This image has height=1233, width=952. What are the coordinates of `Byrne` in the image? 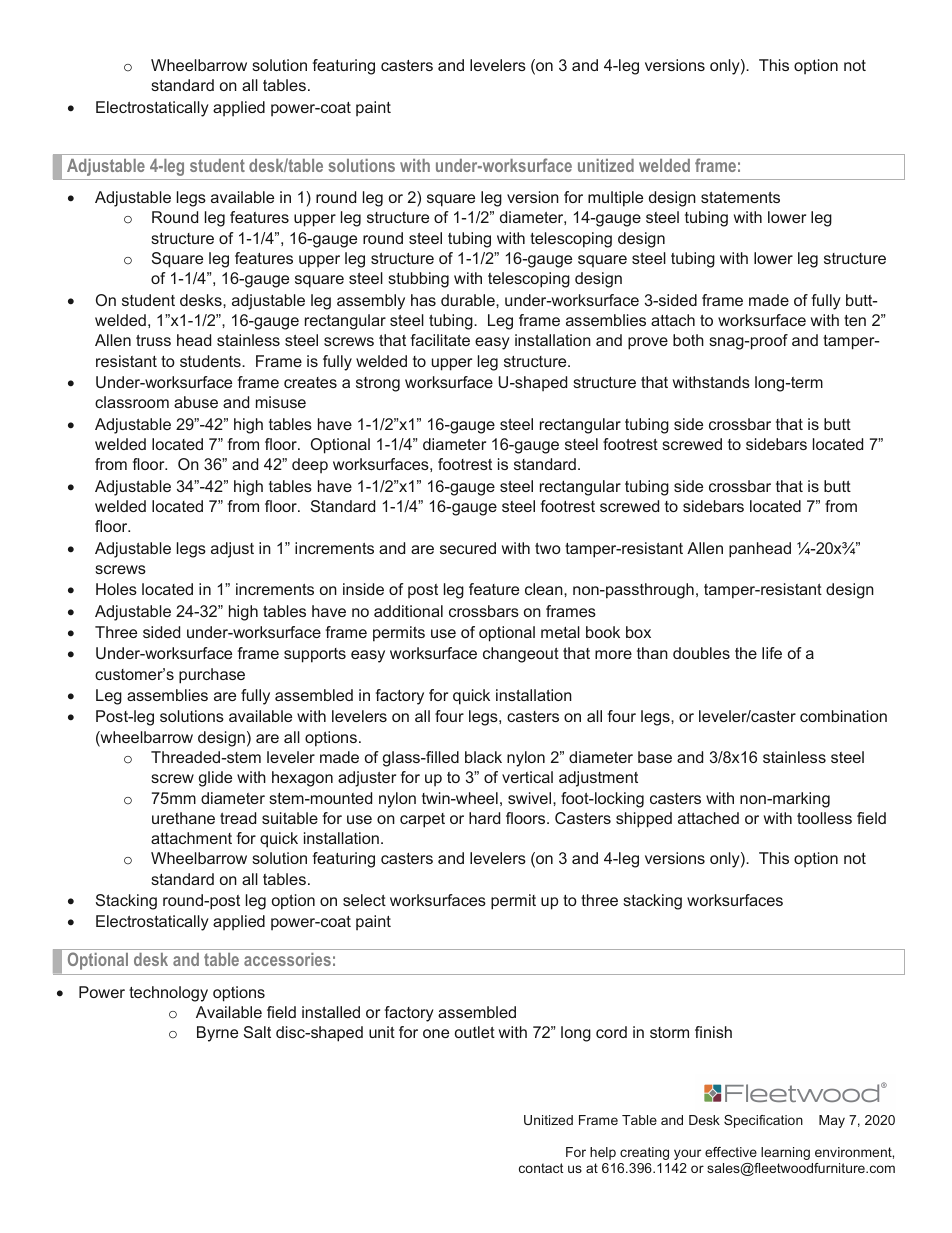 It's located at (217, 1034).
